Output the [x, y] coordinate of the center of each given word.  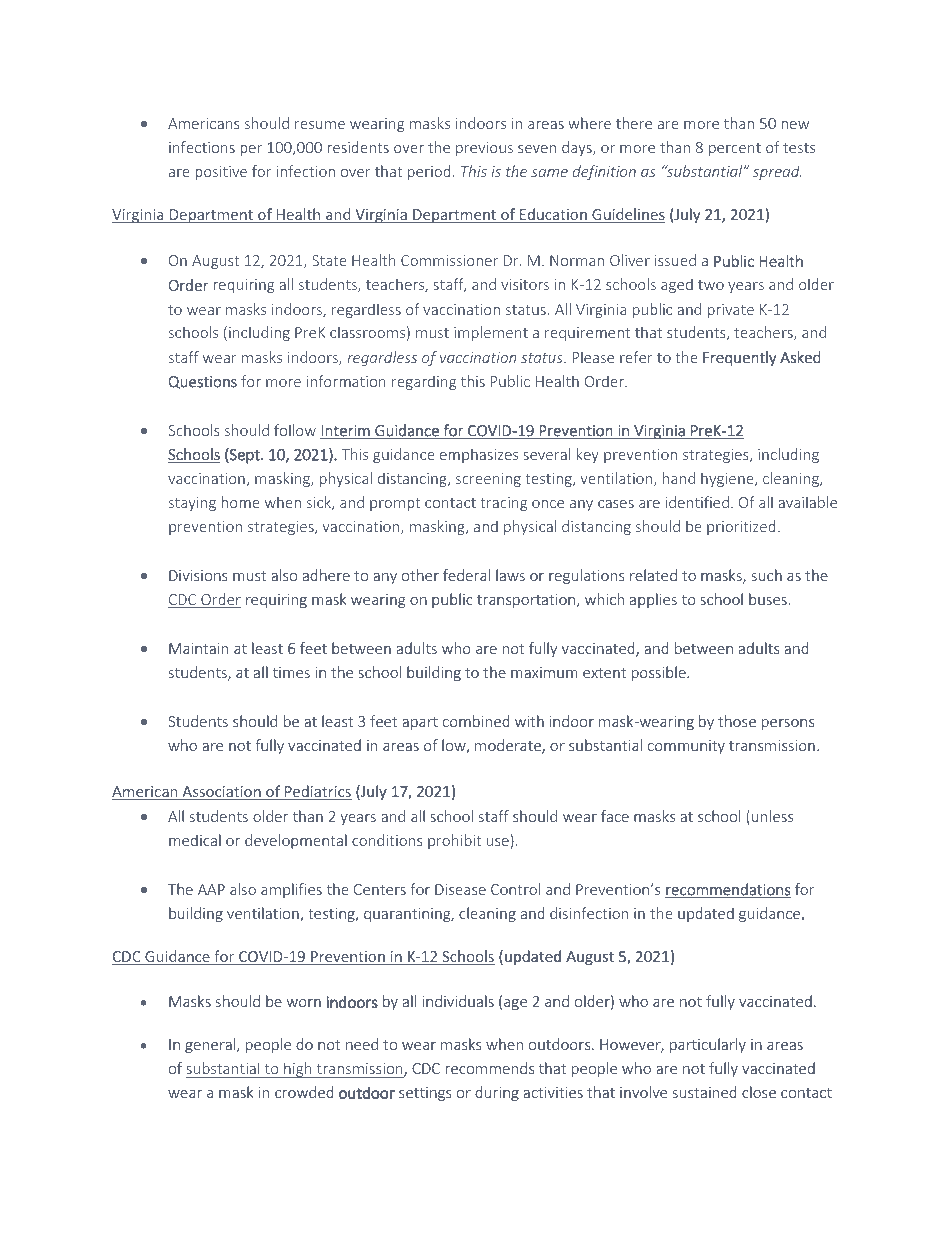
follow [295, 430]
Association [221, 793]
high [298, 1070]
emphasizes [479, 455]
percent [735, 149]
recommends [490, 1068]
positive [221, 173]
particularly [708, 1045]
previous [484, 149]
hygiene [728, 479]
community [686, 747]
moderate [509, 746]
